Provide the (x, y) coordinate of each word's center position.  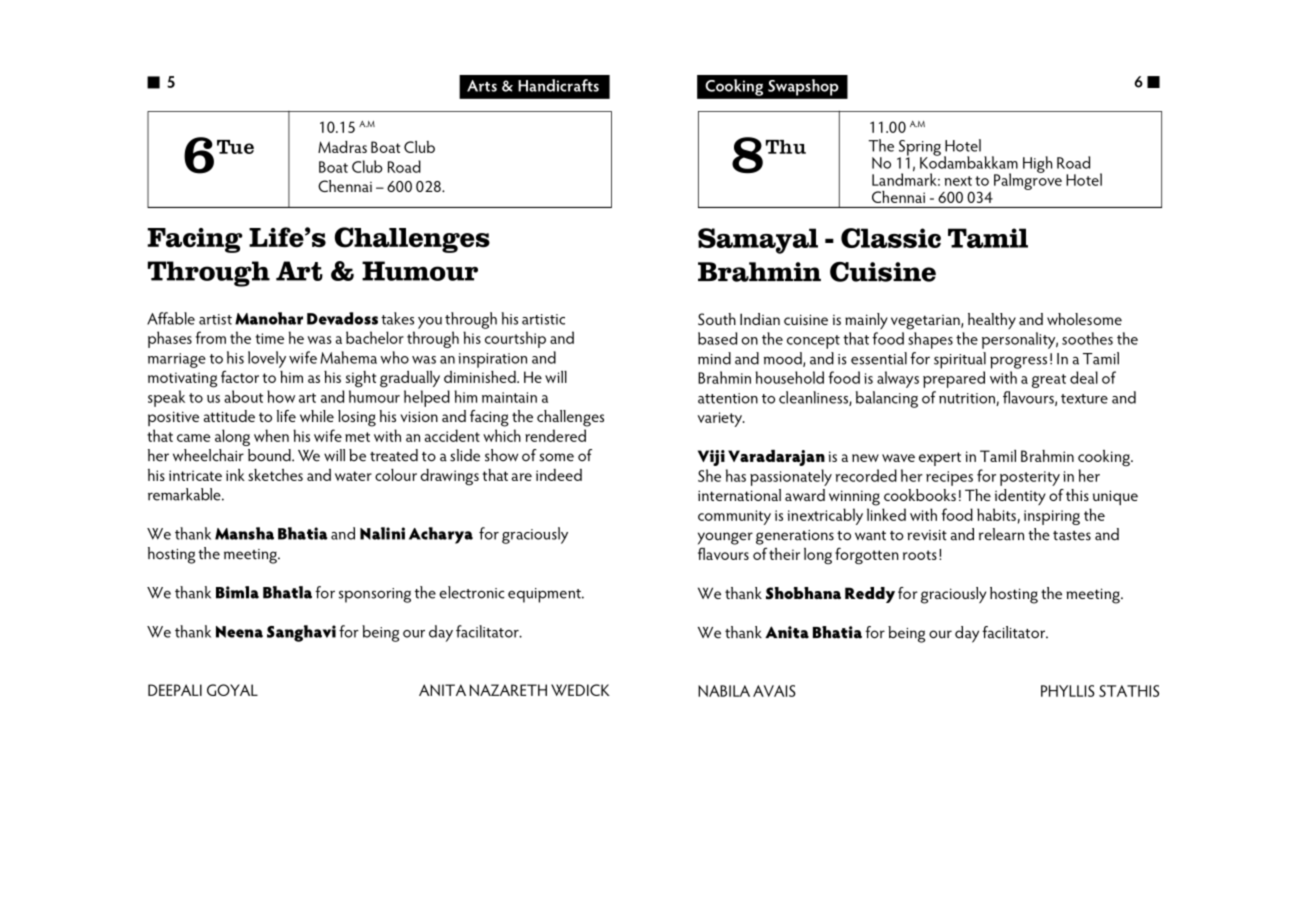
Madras (342, 147)
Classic (891, 238)
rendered (555, 435)
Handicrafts (558, 85)
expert (940, 459)
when (271, 435)
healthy (992, 321)
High (1037, 164)
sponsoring (375, 595)
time (270, 338)
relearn (1001, 534)
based (717, 338)
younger (725, 538)
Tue (235, 147)
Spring (920, 149)
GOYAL (232, 690)
